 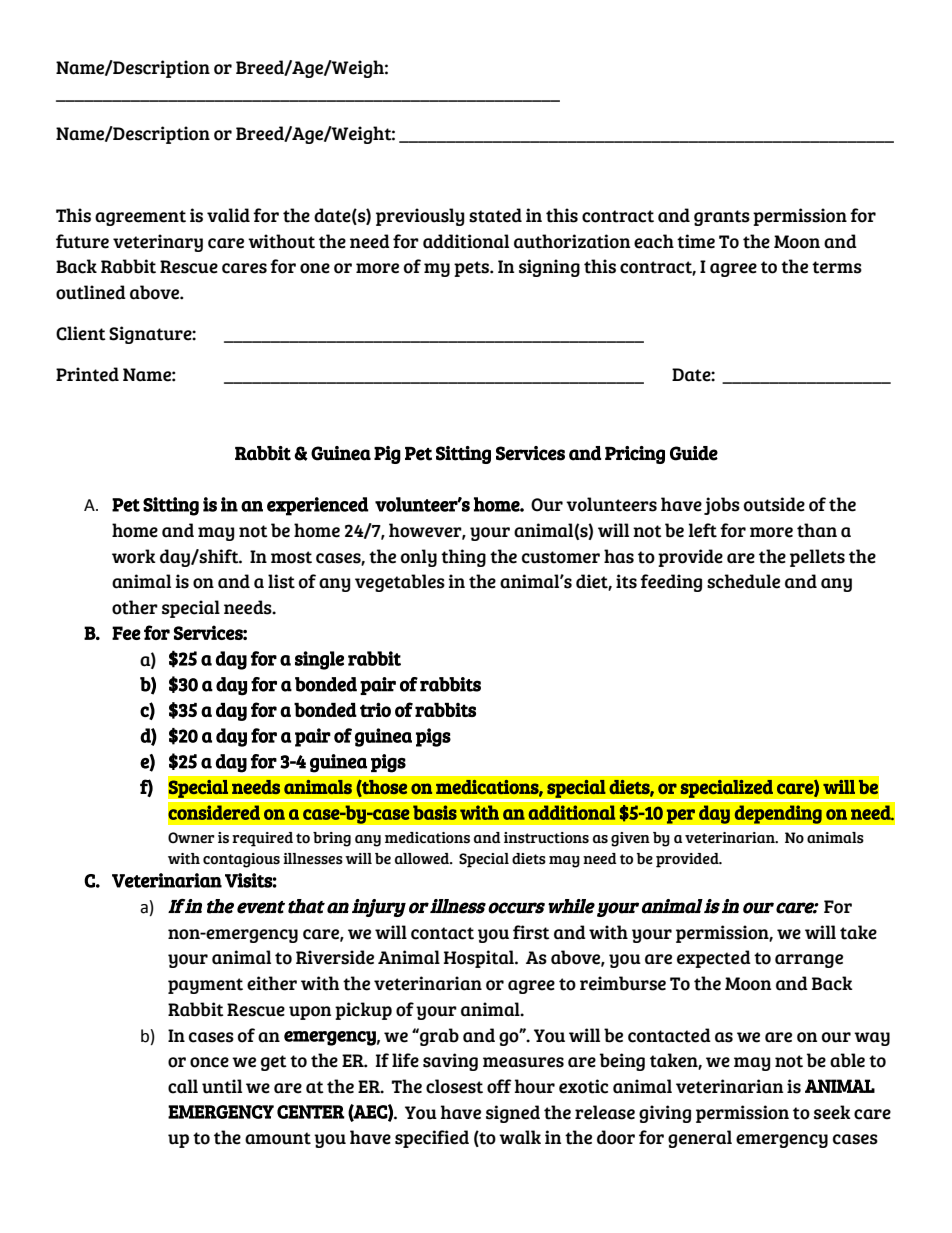 What do you see at coordinates (495, 215) in the image?
I see `stated` at bounding box center [495, 215].
